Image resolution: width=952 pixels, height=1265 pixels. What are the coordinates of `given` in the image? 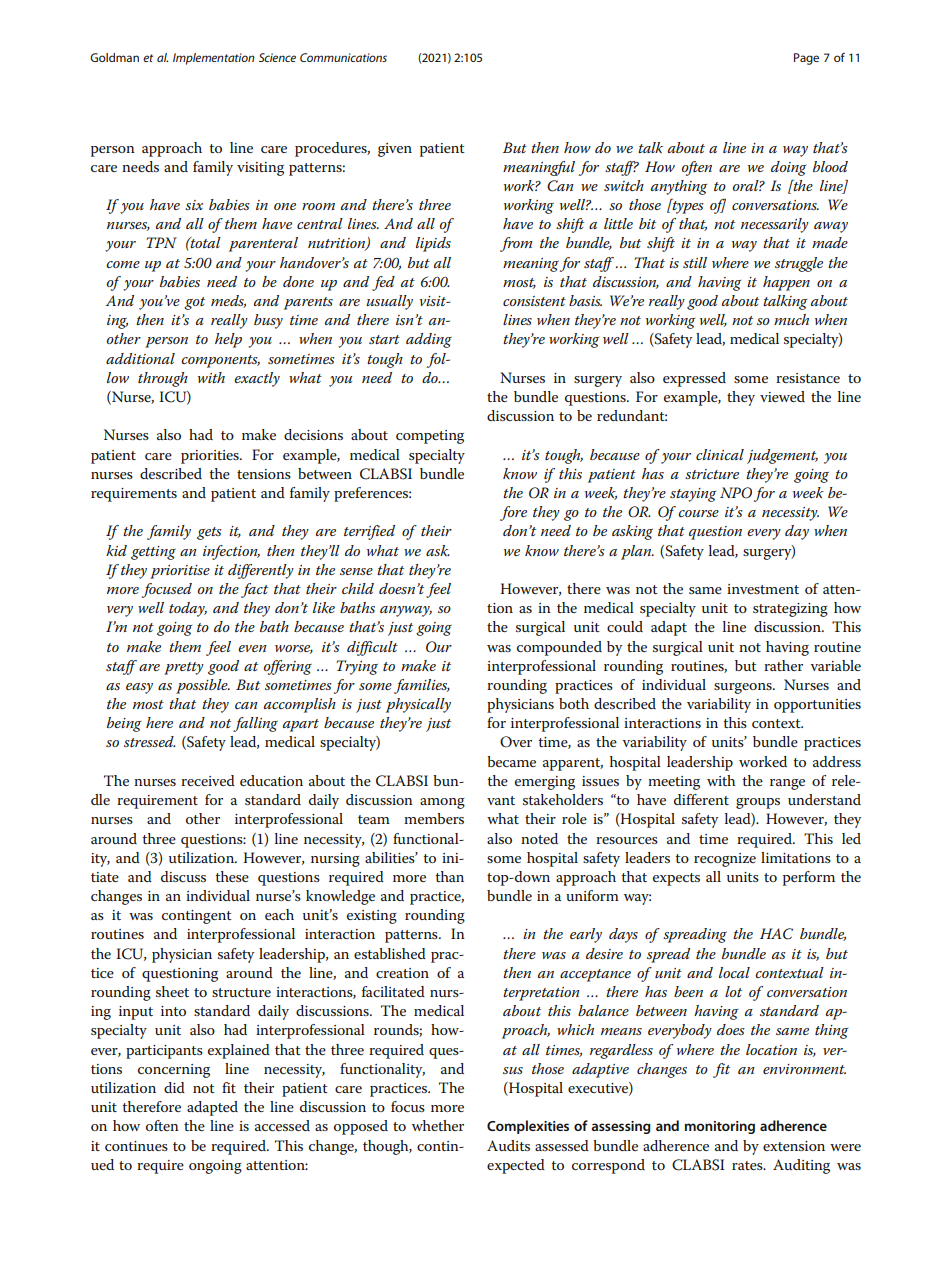 It's located at (395, 150).
